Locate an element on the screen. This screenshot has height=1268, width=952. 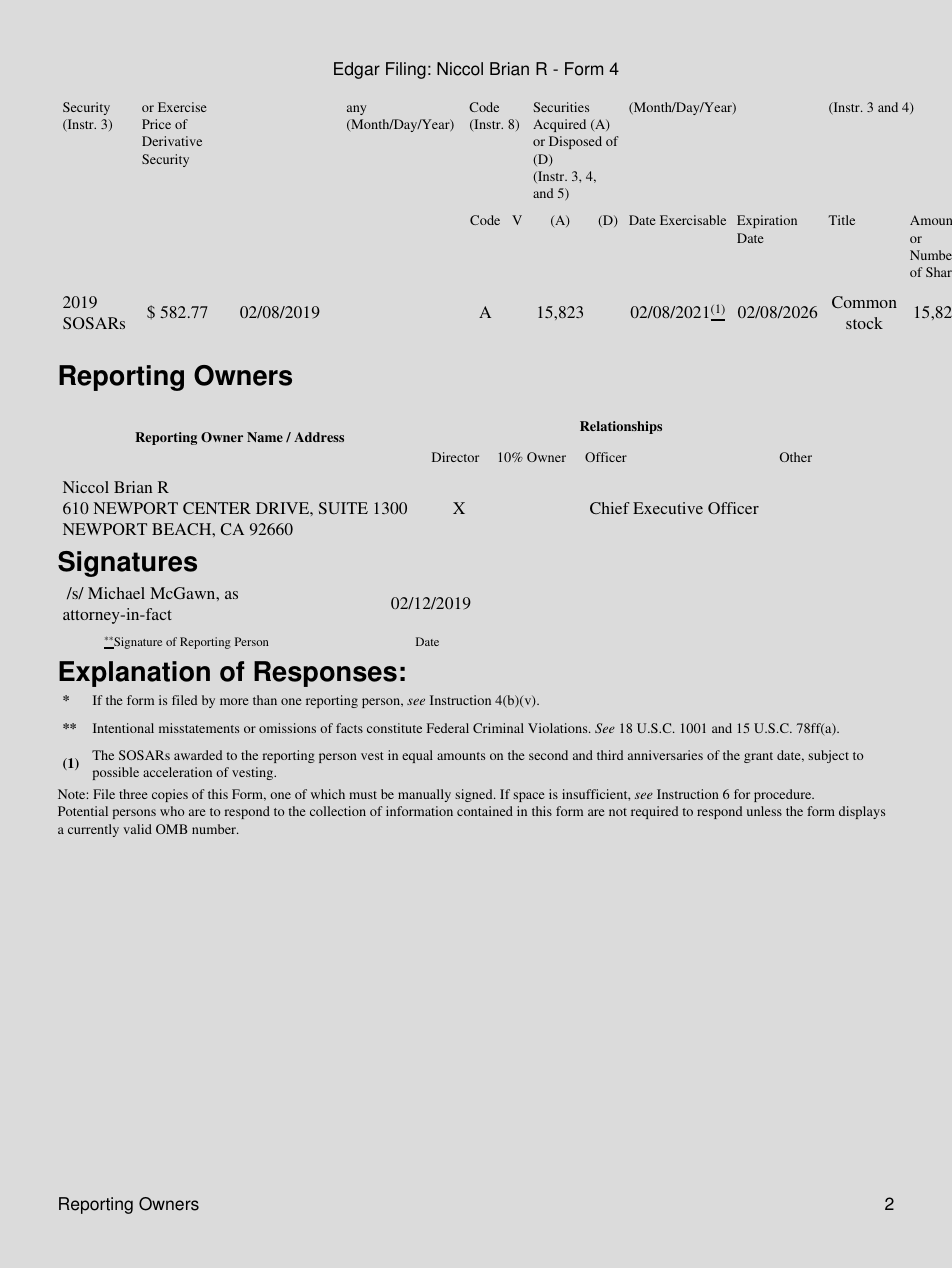
Disposed is located at coordinates (575, 142).
